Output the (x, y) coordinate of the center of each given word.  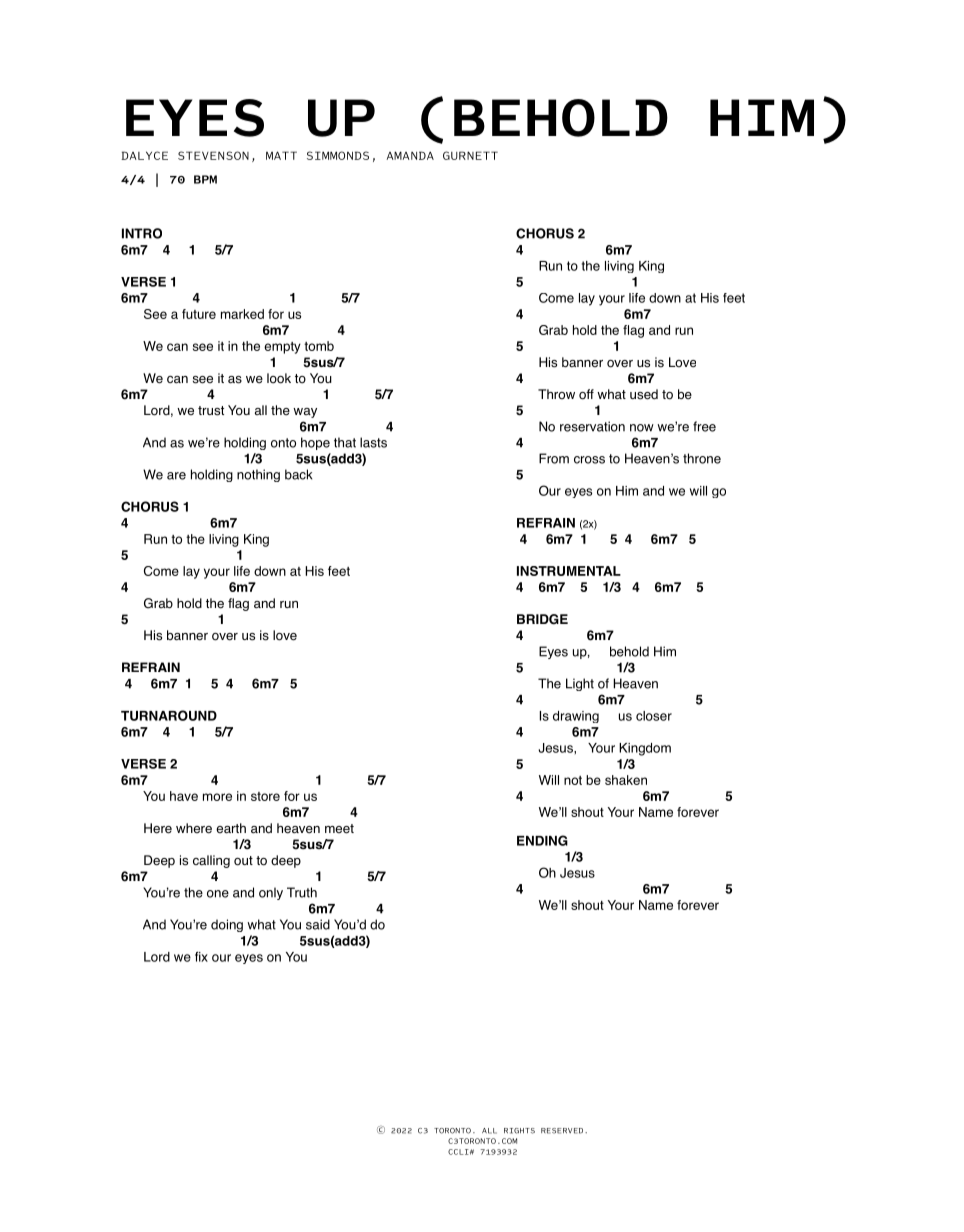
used (644, 394)
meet (339, 829)
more (217, 797)
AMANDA (410, 155)
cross (589, 460)
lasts (373, 442)
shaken (626, 780)
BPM (205, 179)
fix (201, 956)
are (176, 476)
